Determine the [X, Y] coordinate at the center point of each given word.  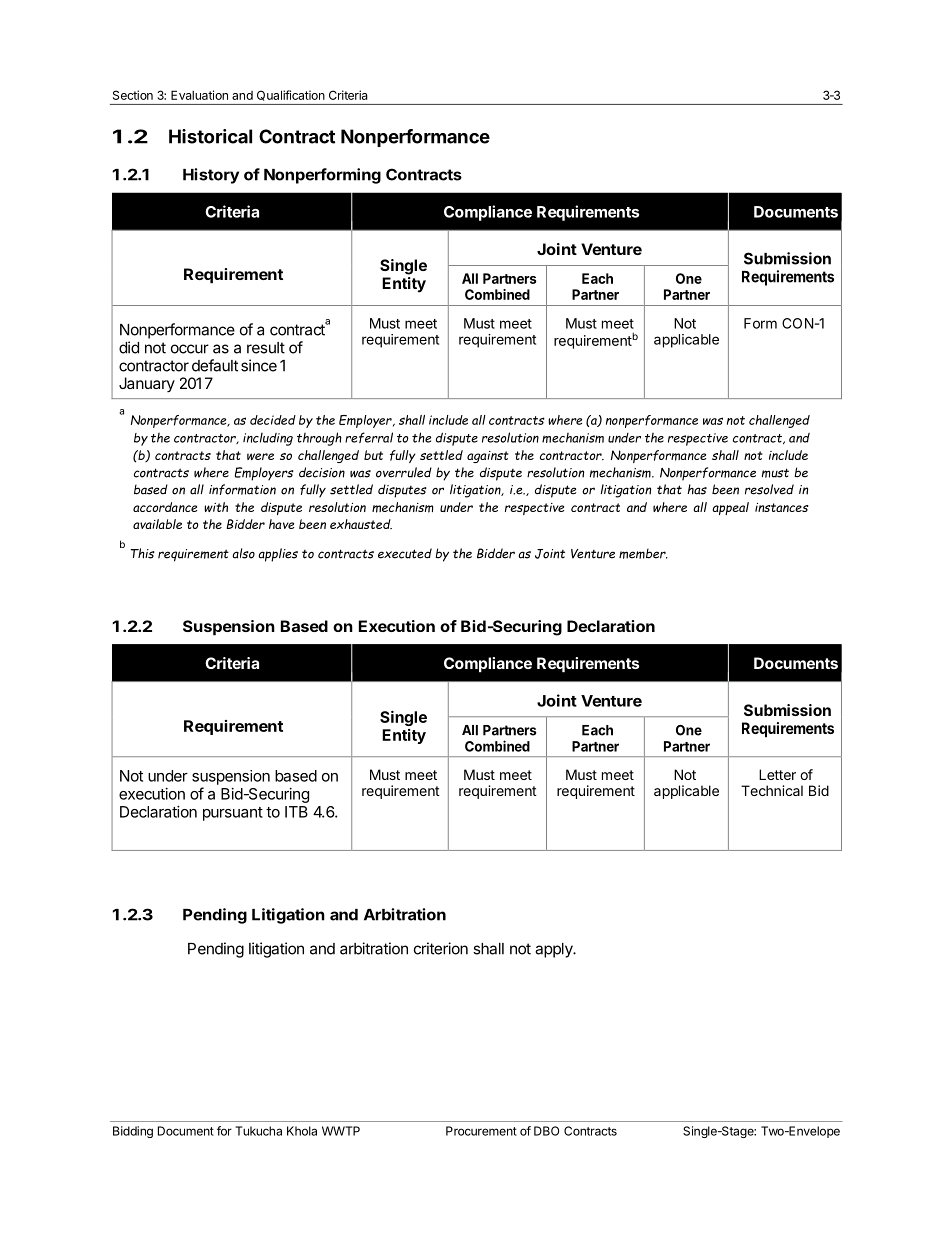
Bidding [133, 1132]
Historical [210, 136]
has [697, 489]
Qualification [291, 95]
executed [405, 553]
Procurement [481, 1131]
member [643, 553]
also [243, 553]
